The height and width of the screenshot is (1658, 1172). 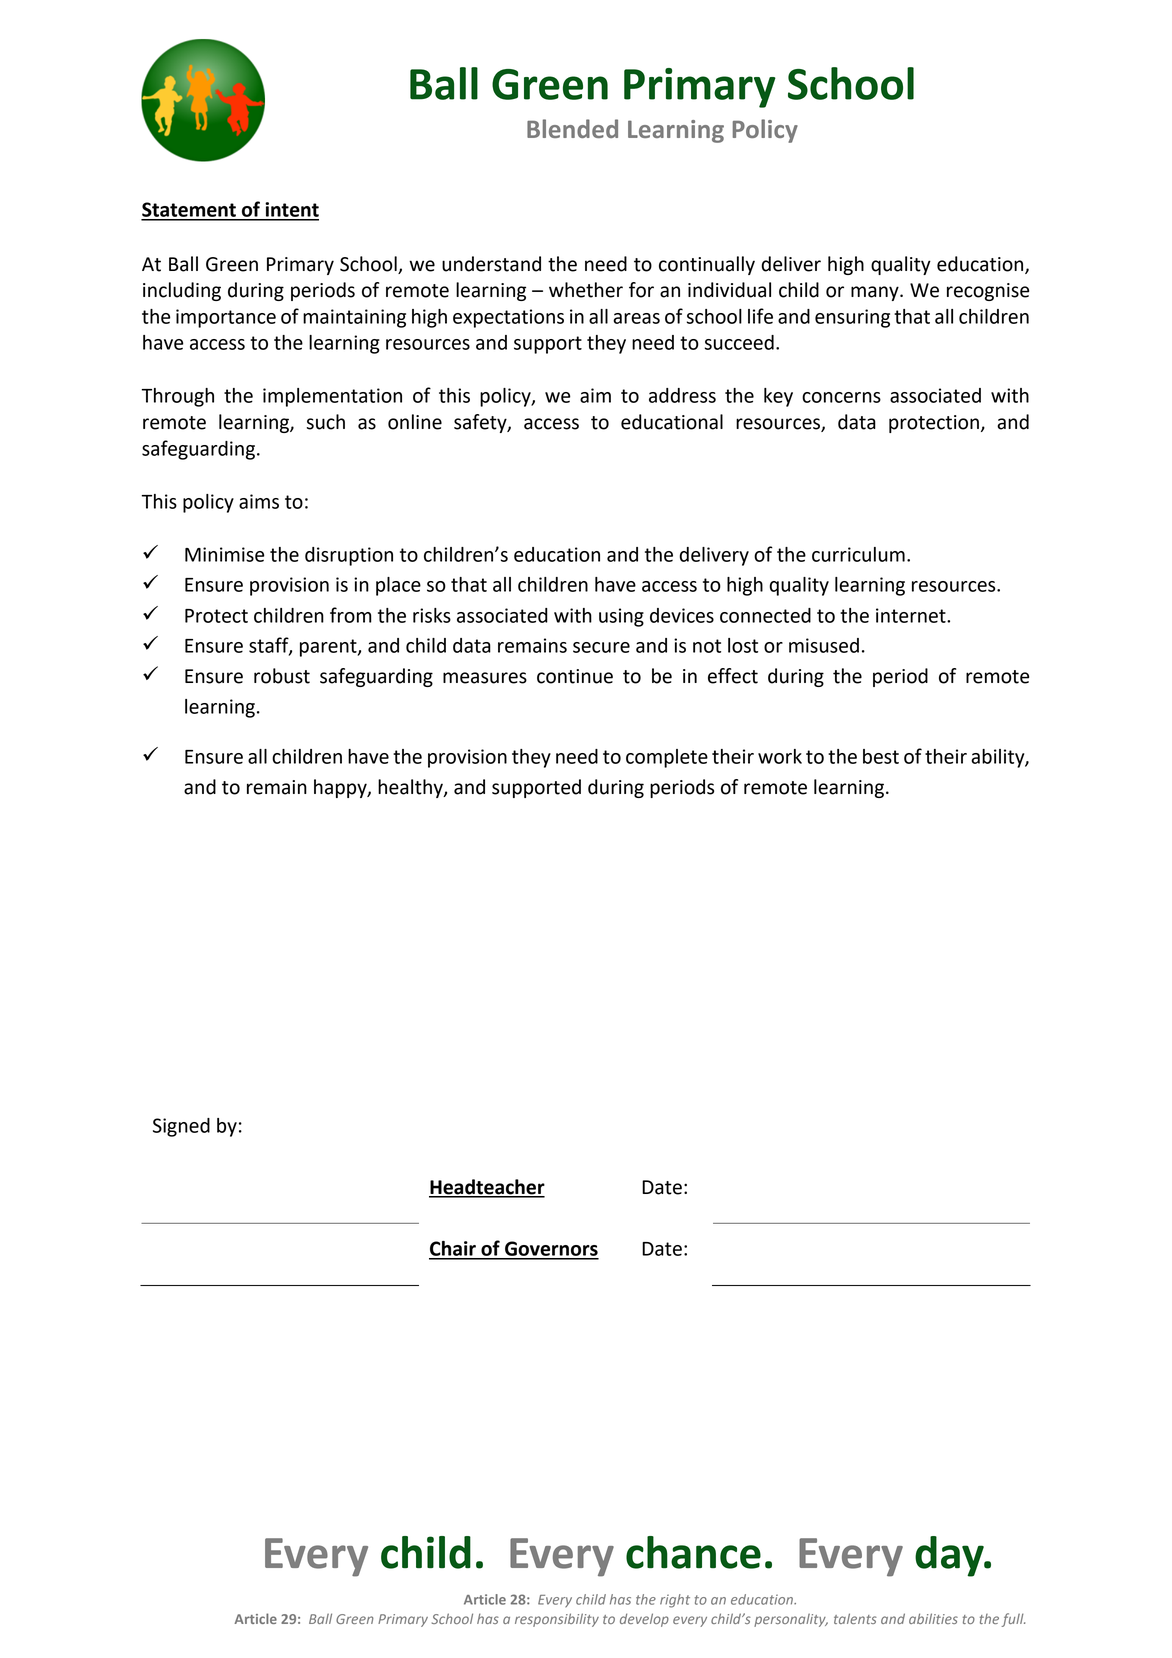 I want to click on many, so click(x=876, y=293).
